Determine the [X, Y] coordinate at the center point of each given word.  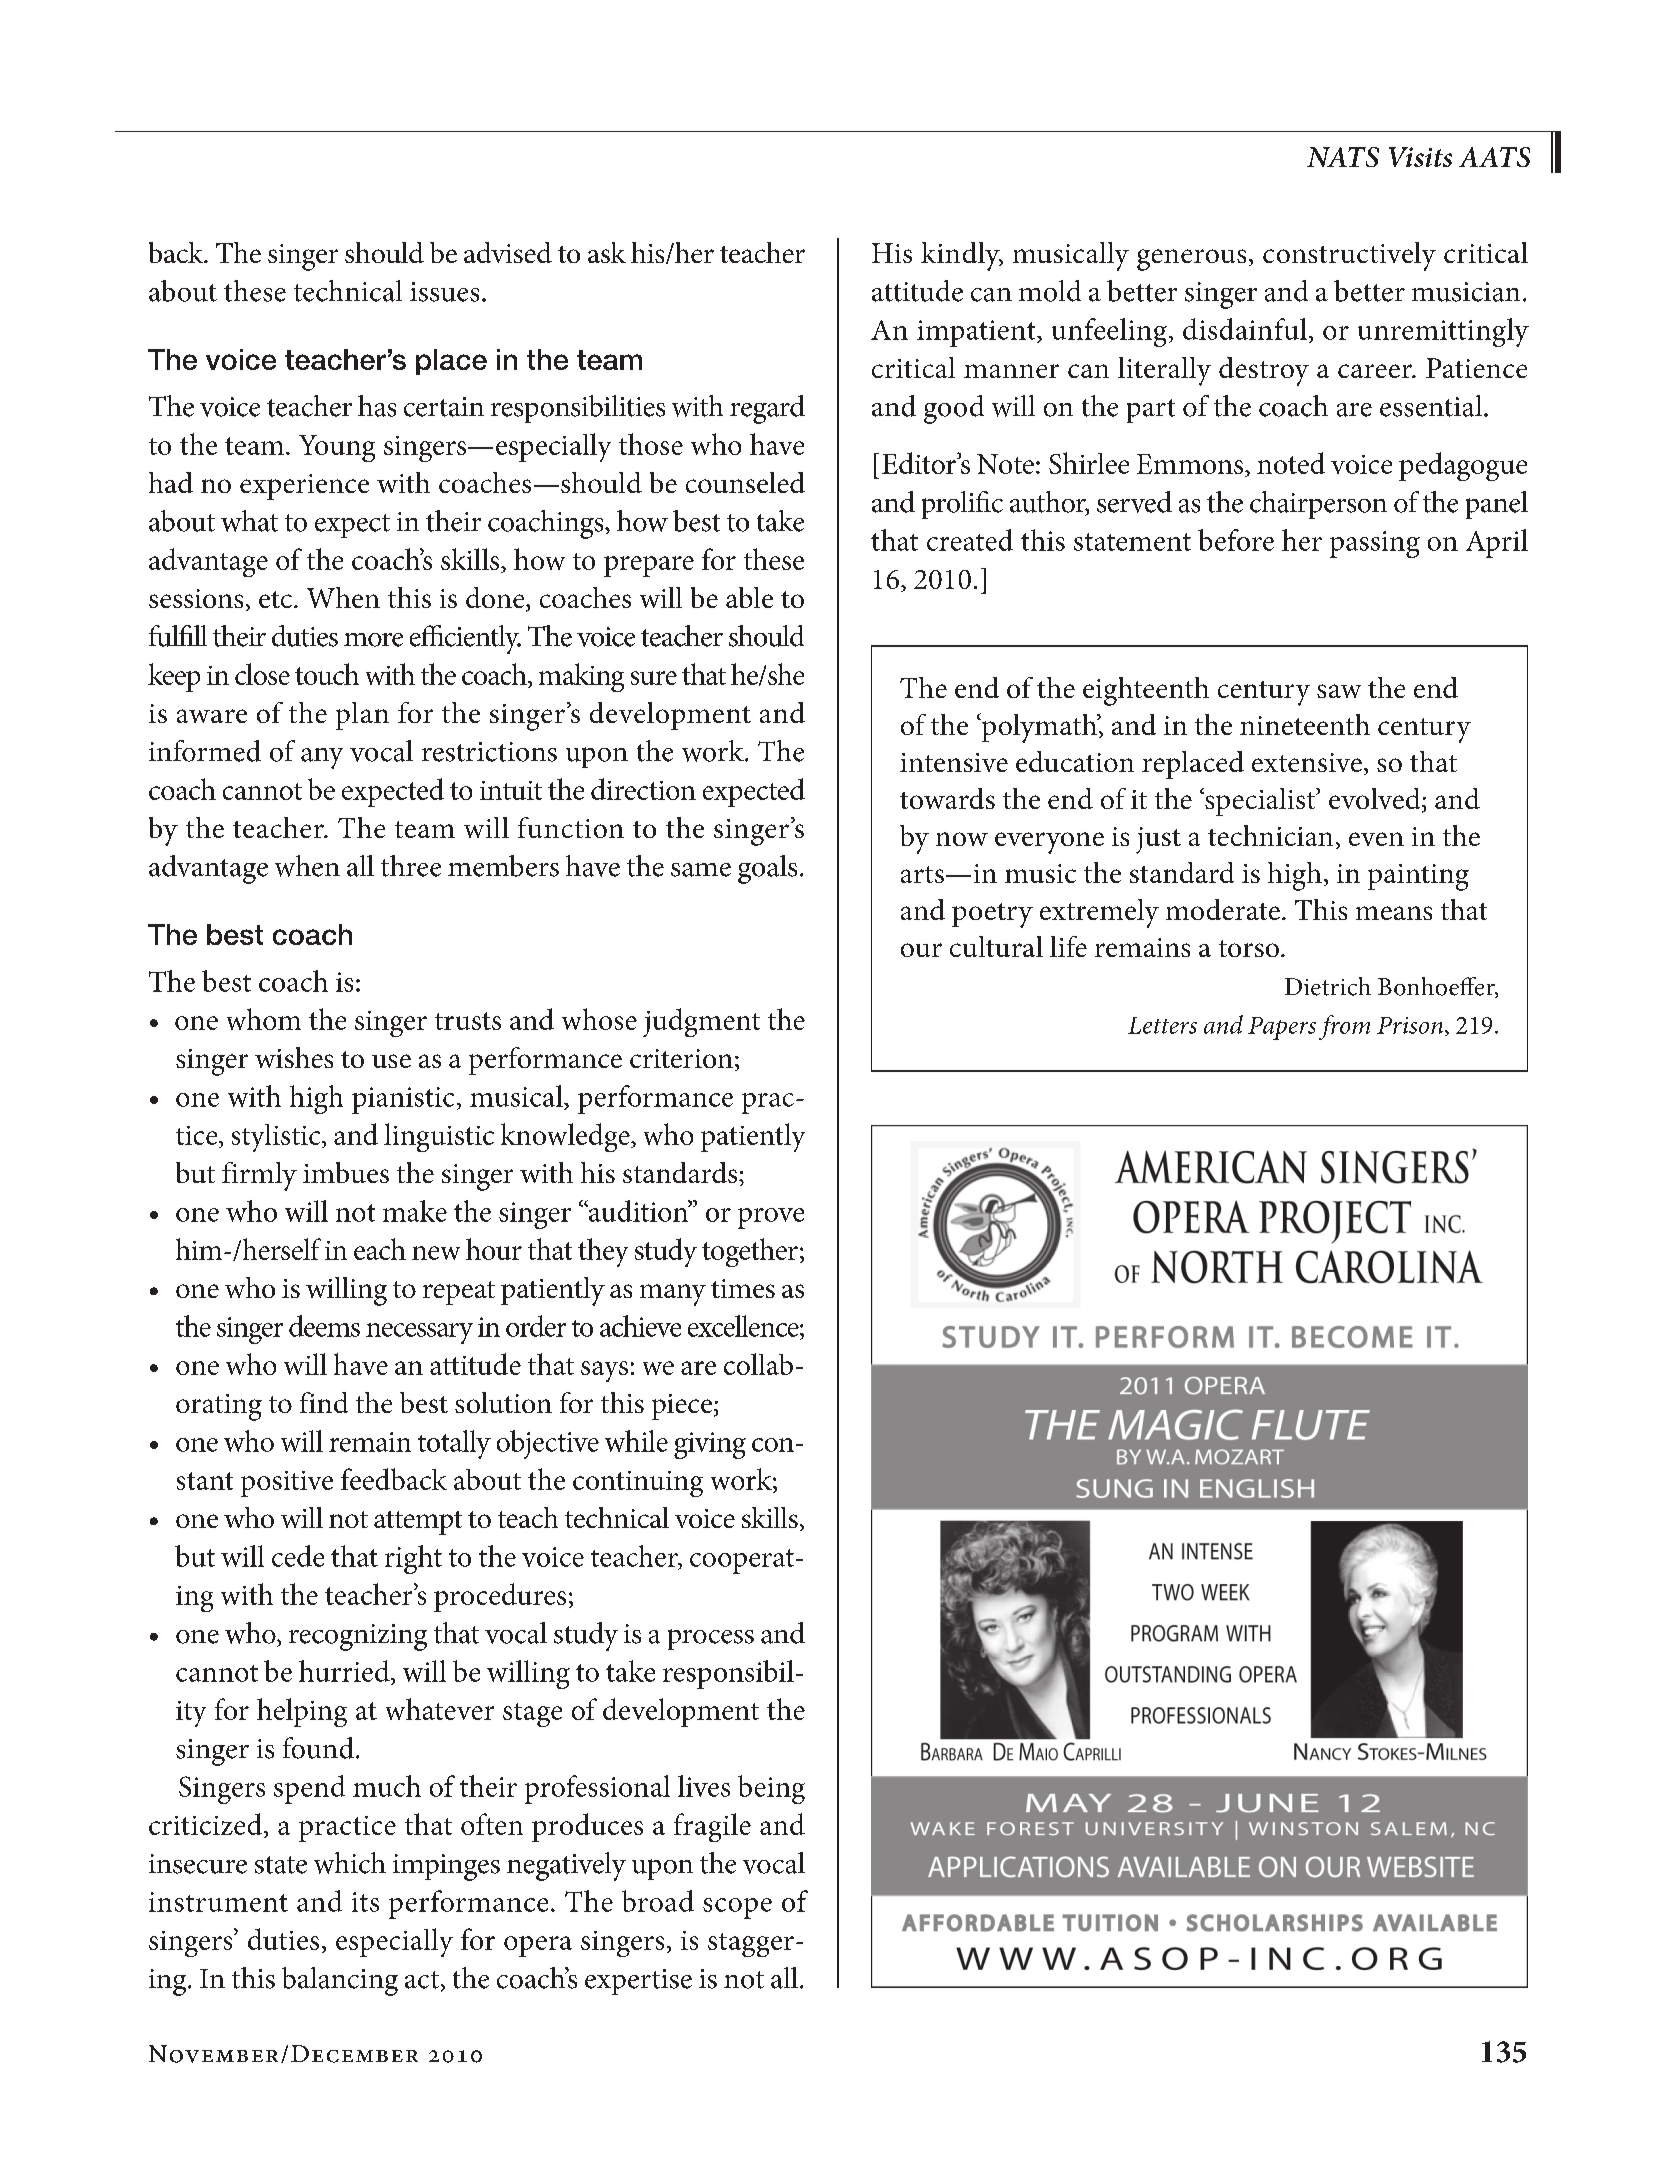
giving [710, 1445]
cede [298, 1556]
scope [737, 1908]
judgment [701, 1022]
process [711, 1639]
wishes [294, 1057]
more [373, 640]
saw [1339, 691]
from [1344, 1027]
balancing [340, 1981]
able [749, 597]
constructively [1349, 256]
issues [444, 292]
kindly [961, 256]
